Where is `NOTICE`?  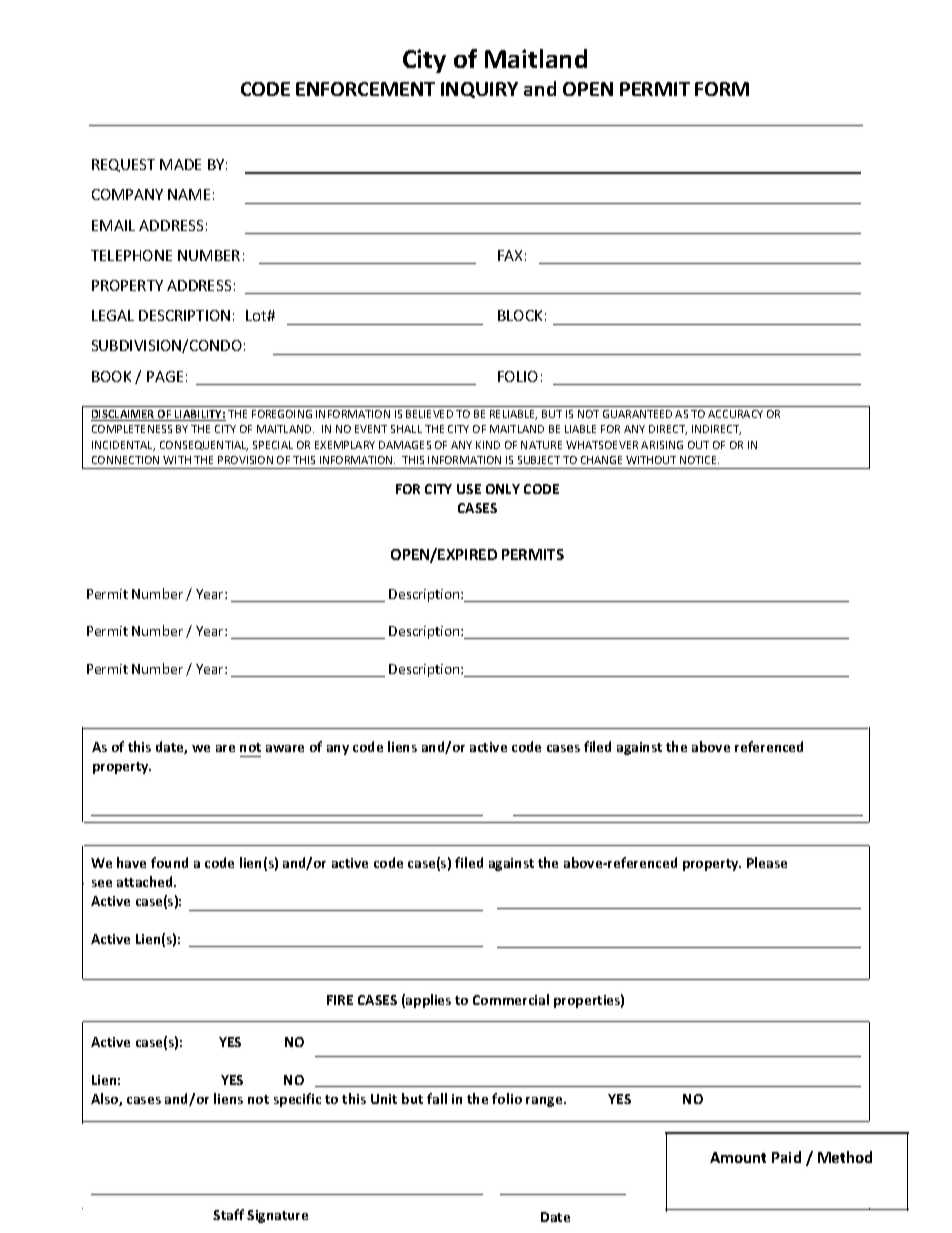 NOTICE is located at coordinates (699, 460).
